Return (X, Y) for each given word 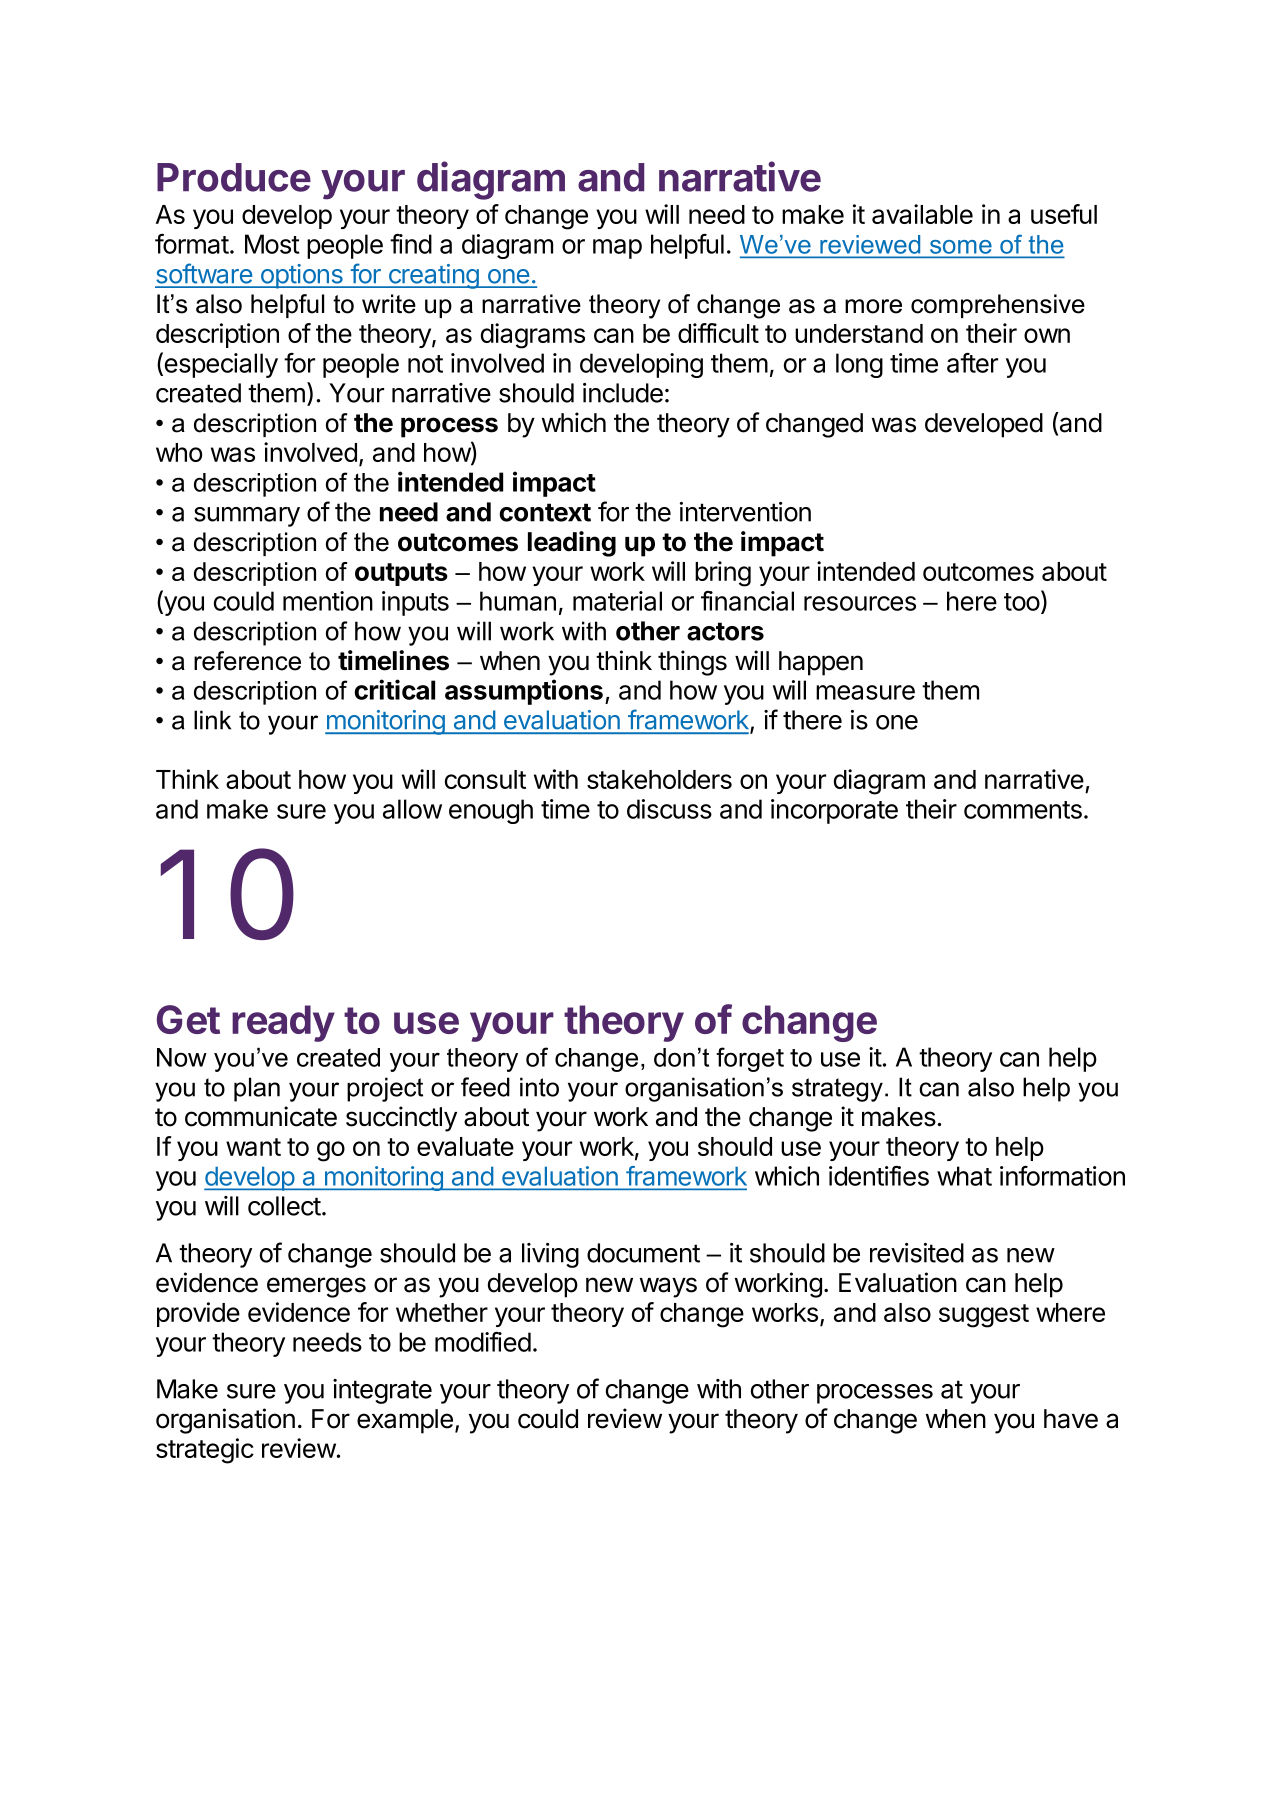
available (922, 214)
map (617, 249)
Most (272, 244)
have (1071, 1419)
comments (1023, 810)
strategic (205, 1451)
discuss (669, 809)
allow (412, 809)
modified (483, 1342)
